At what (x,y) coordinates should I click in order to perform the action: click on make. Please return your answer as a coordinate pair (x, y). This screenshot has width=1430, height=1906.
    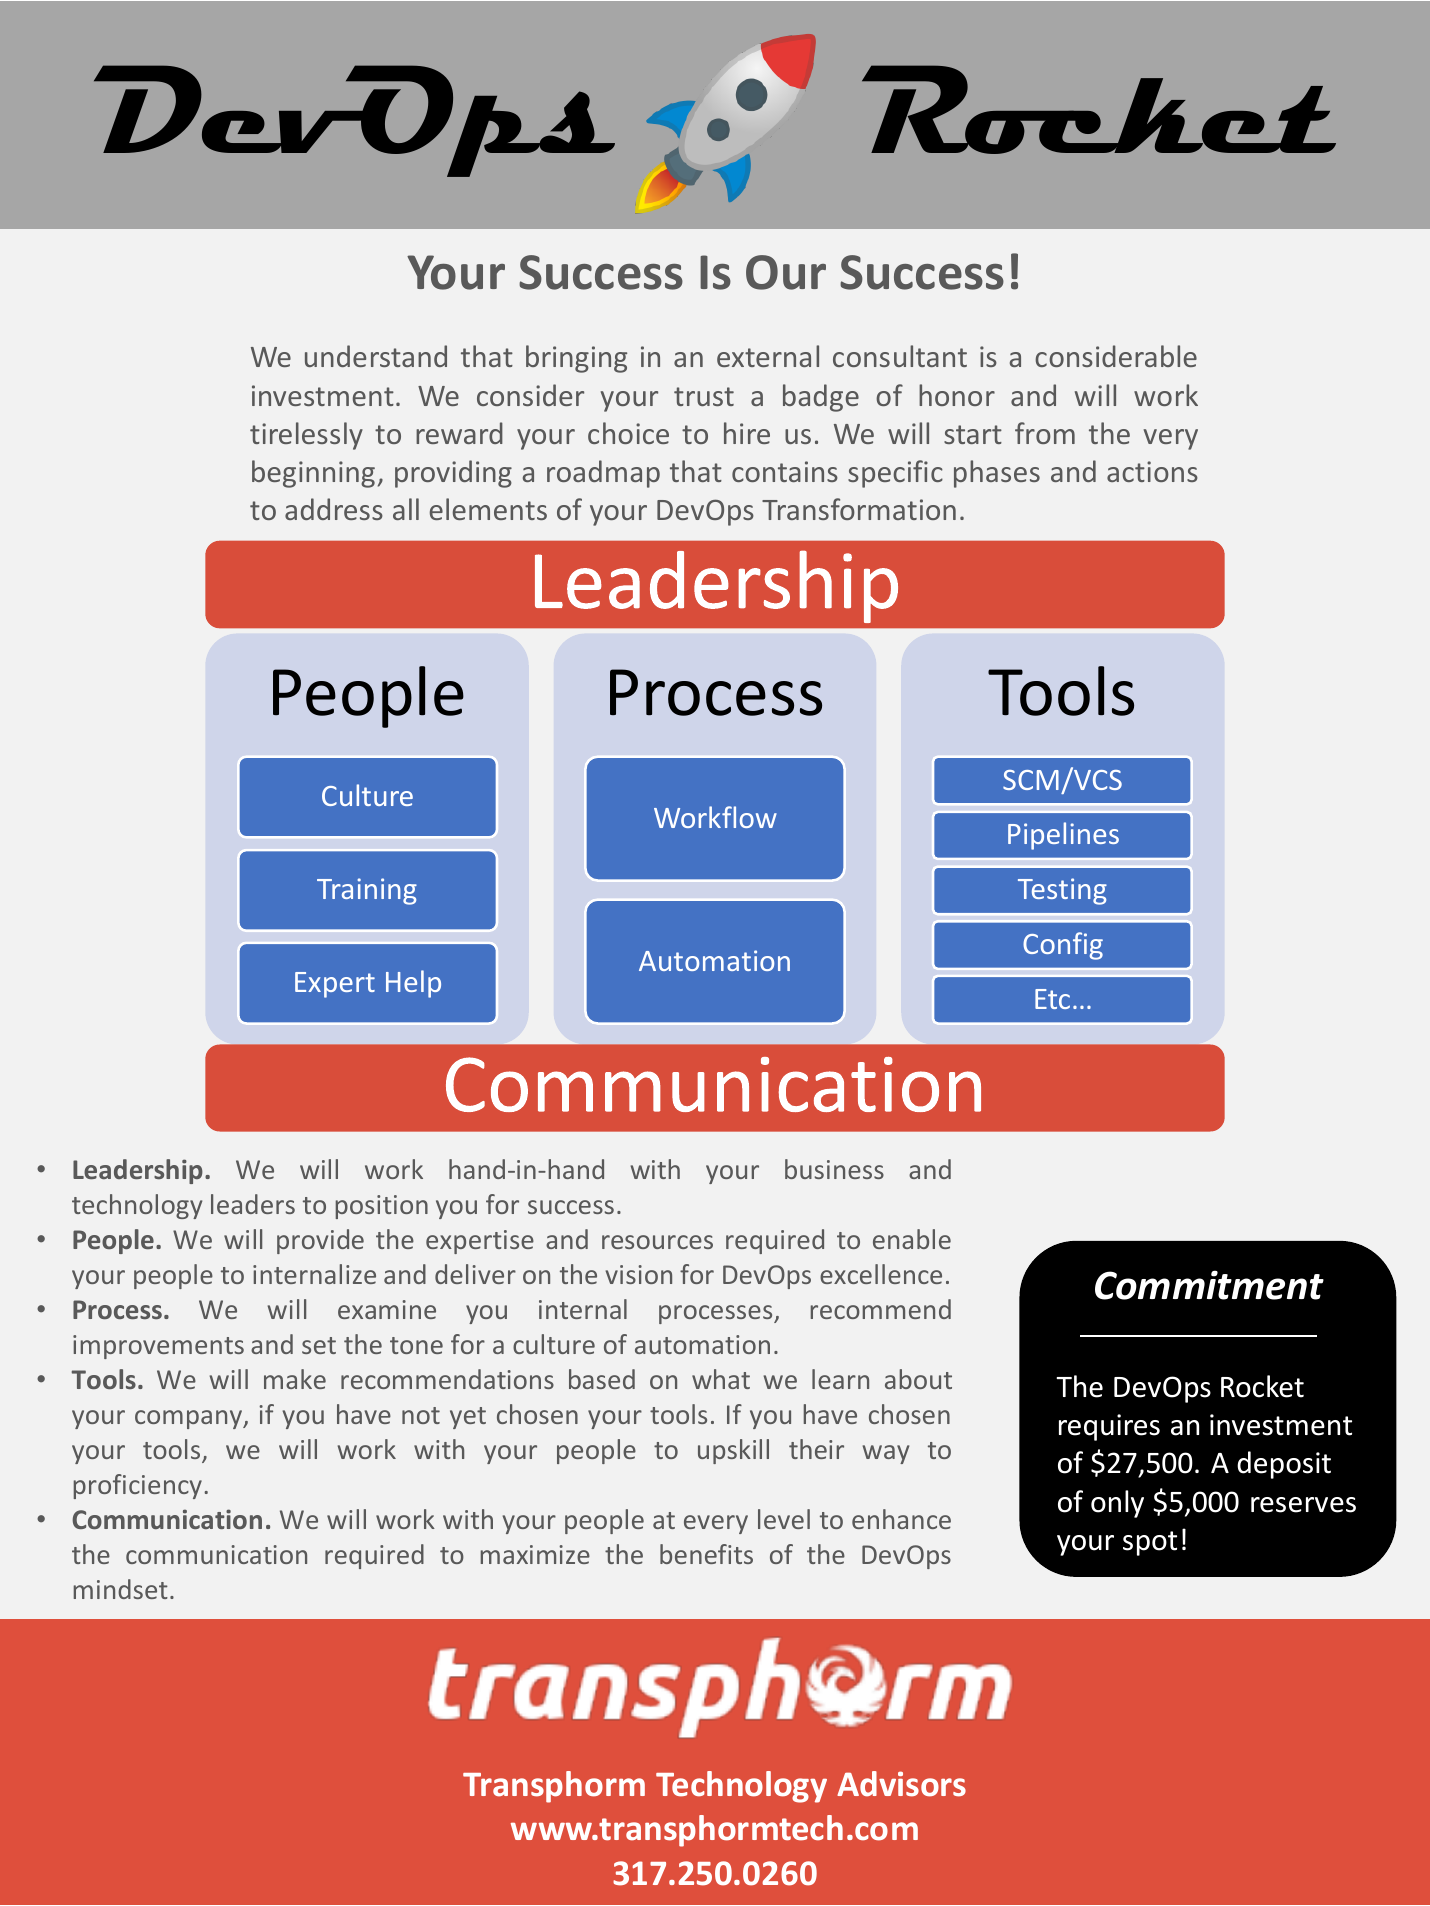
    Looking at the image, I should click on (295, 1379).
